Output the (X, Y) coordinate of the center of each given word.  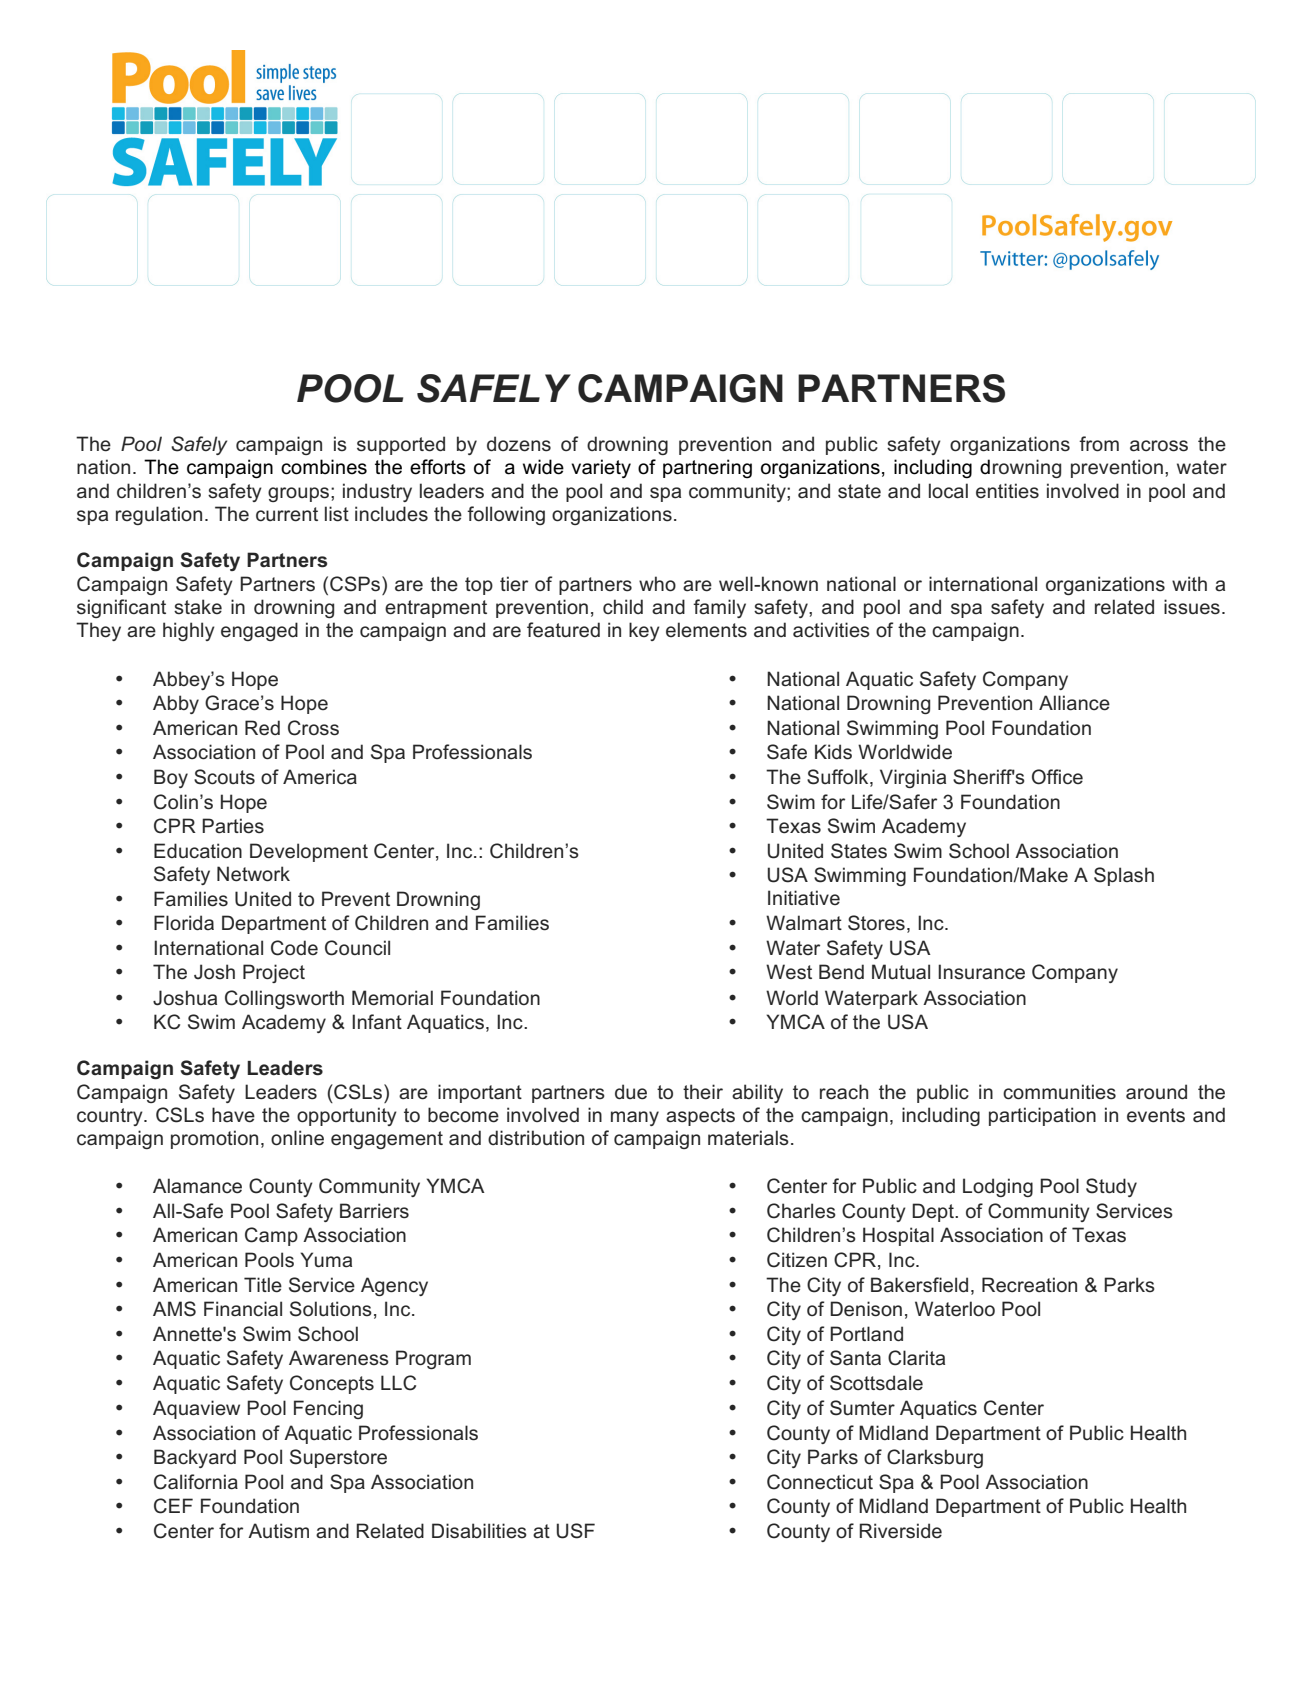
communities (1059, 1092)
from (1099, 444)
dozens (519, 444)
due (631, 1092)
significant (121, 608)
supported (401, 445)
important (480, 1093)
